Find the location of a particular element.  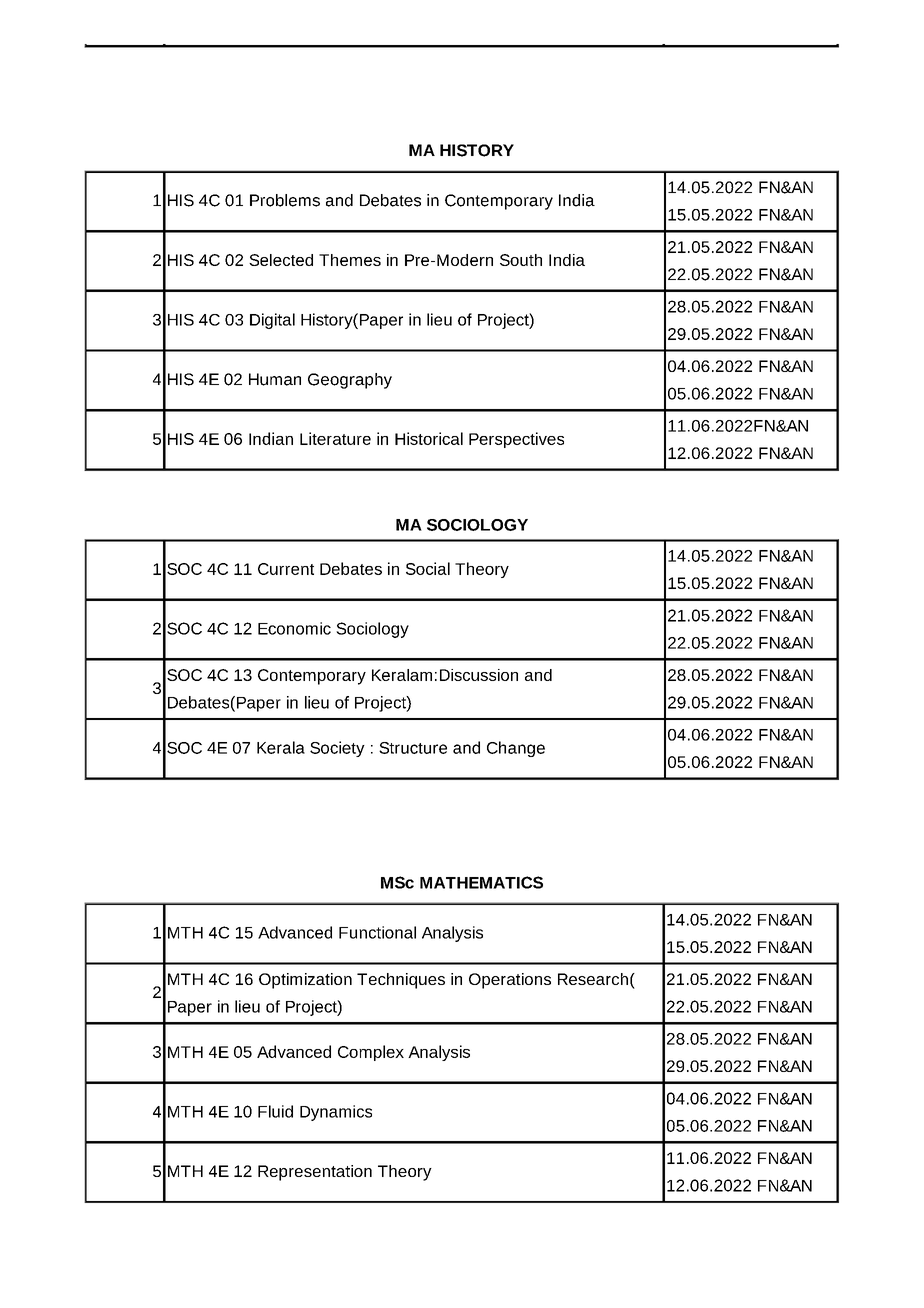

Problems is located at coordinates (285, 200).
